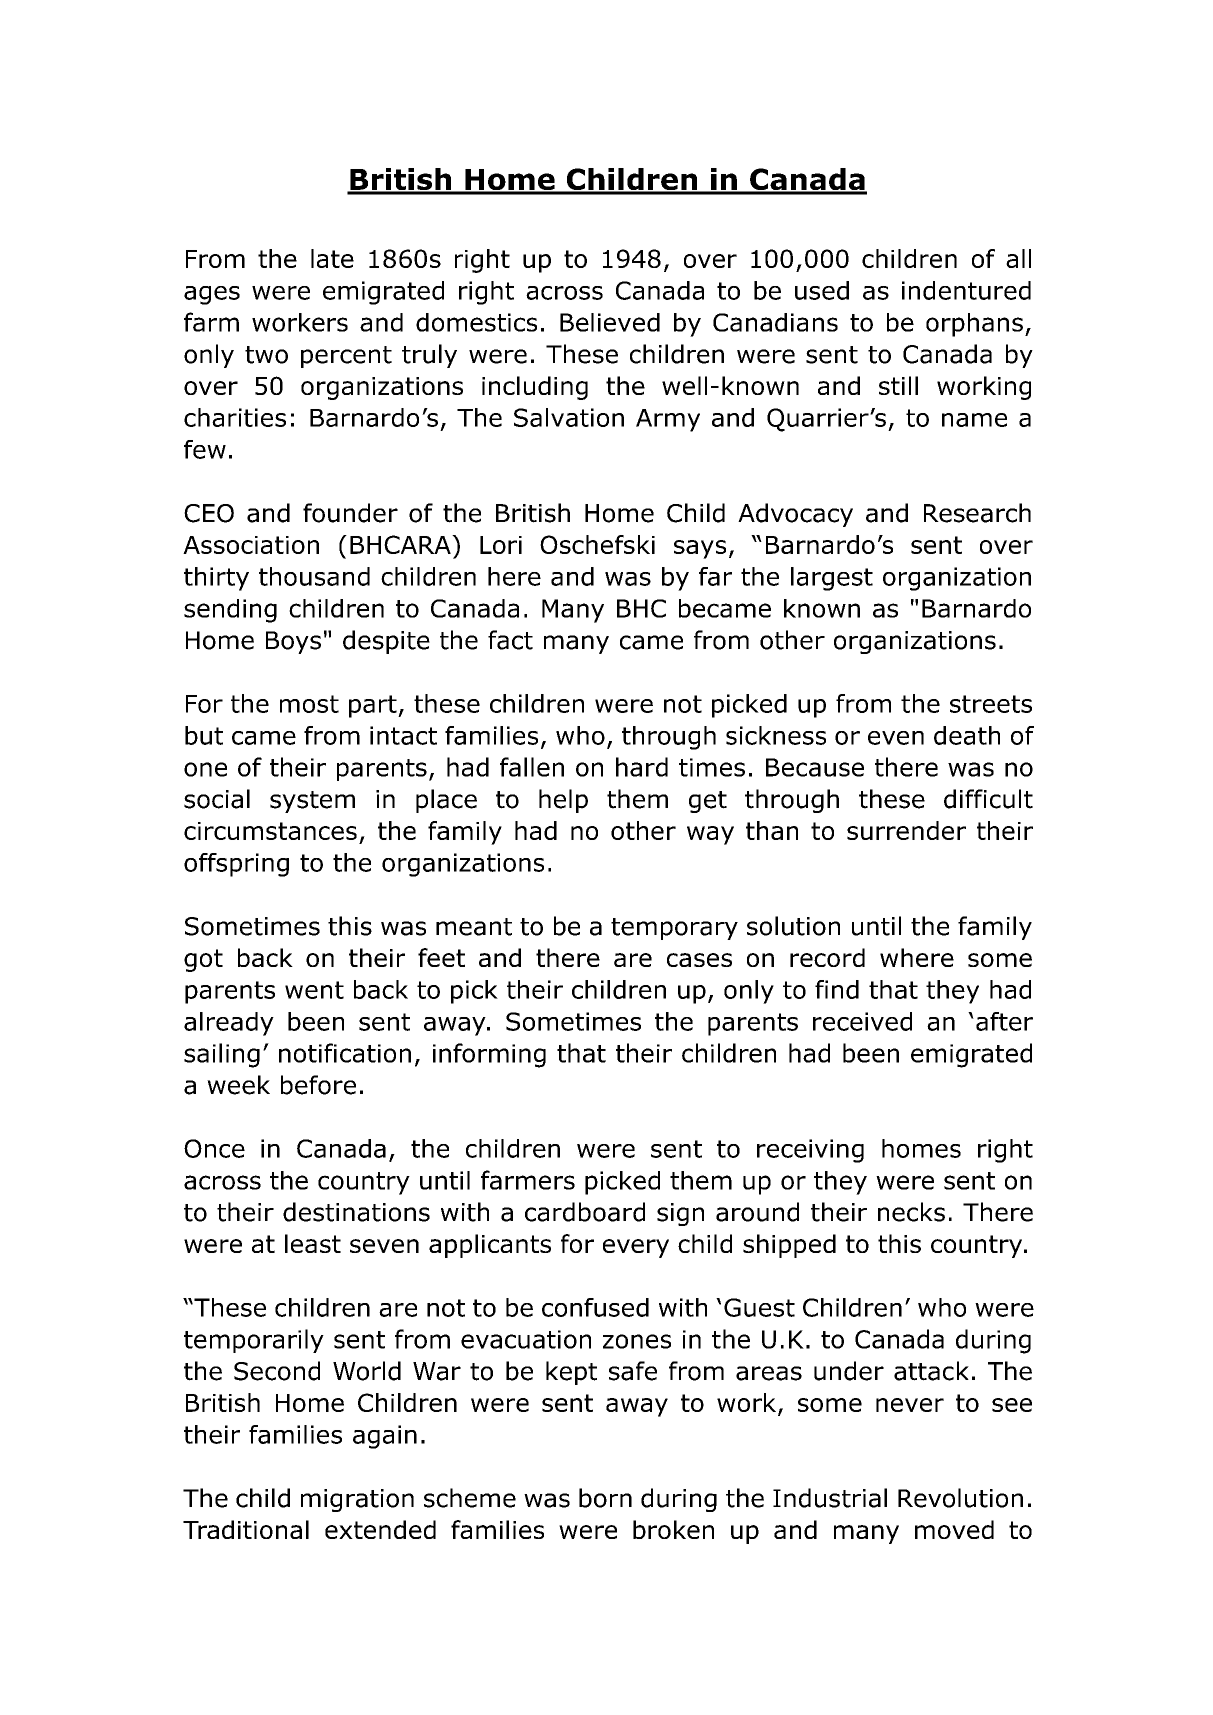 The height and width of the page is (1715, 1213). I want to click on Believed, so click(610, 322).
